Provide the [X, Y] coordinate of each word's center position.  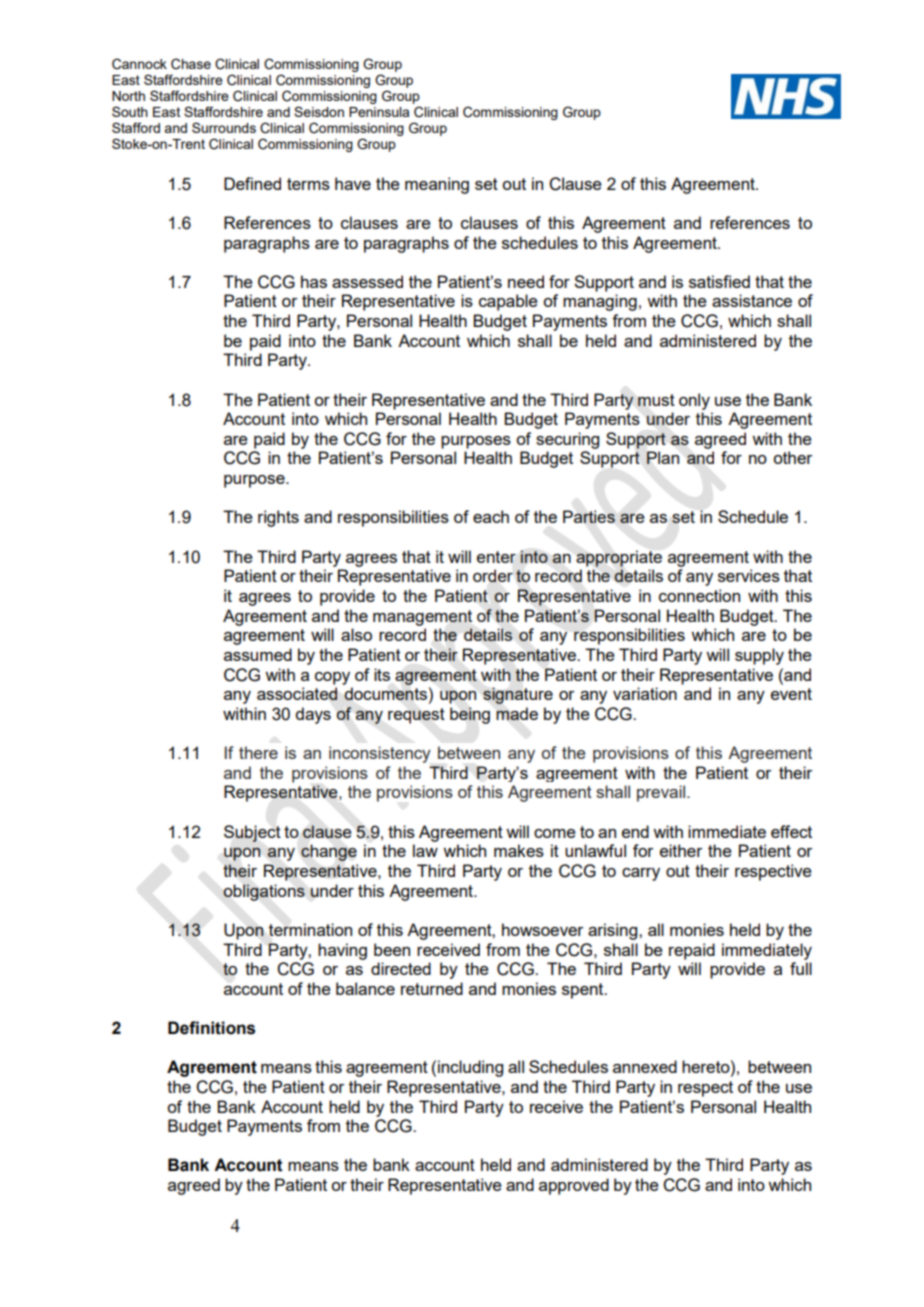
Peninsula [379, 112]
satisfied [719, 281]
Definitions [211, 1028]
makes [519, 850]
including [470, 1068]
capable [508, 302]
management [422, 618]
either [681, 850]
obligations [264, 892]
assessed [367, 281]
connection [699, 595]
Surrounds [224, 127]
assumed [258, 654]
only [694, 401]
